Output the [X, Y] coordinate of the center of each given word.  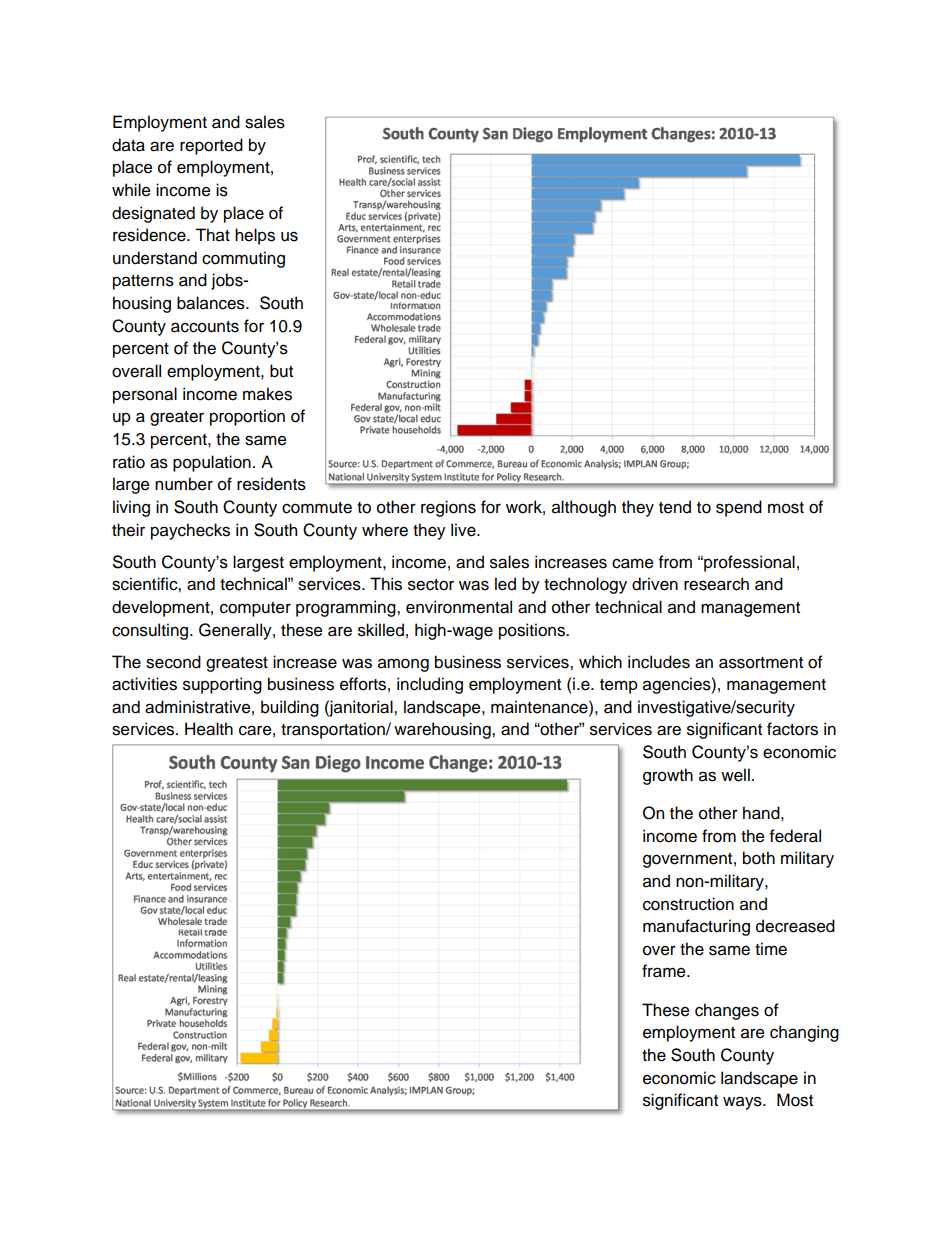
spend [739, 508]
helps [255, 236]
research [716, 584]
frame [665, 971]
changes [727, 1011]
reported [211, 146]
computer [255, 609]
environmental [459, 607]
